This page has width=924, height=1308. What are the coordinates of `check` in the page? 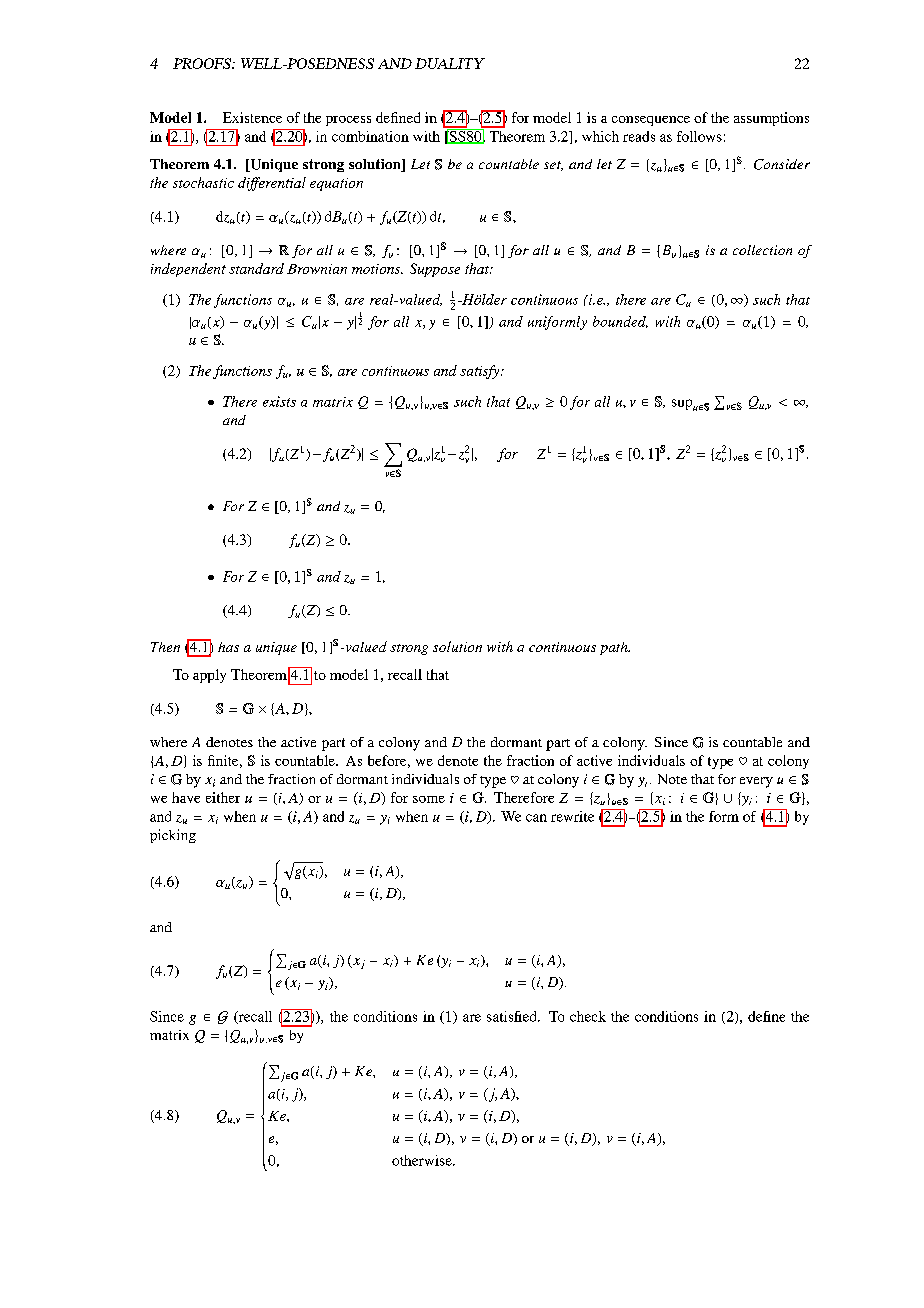 It's located at (588, 1016).
